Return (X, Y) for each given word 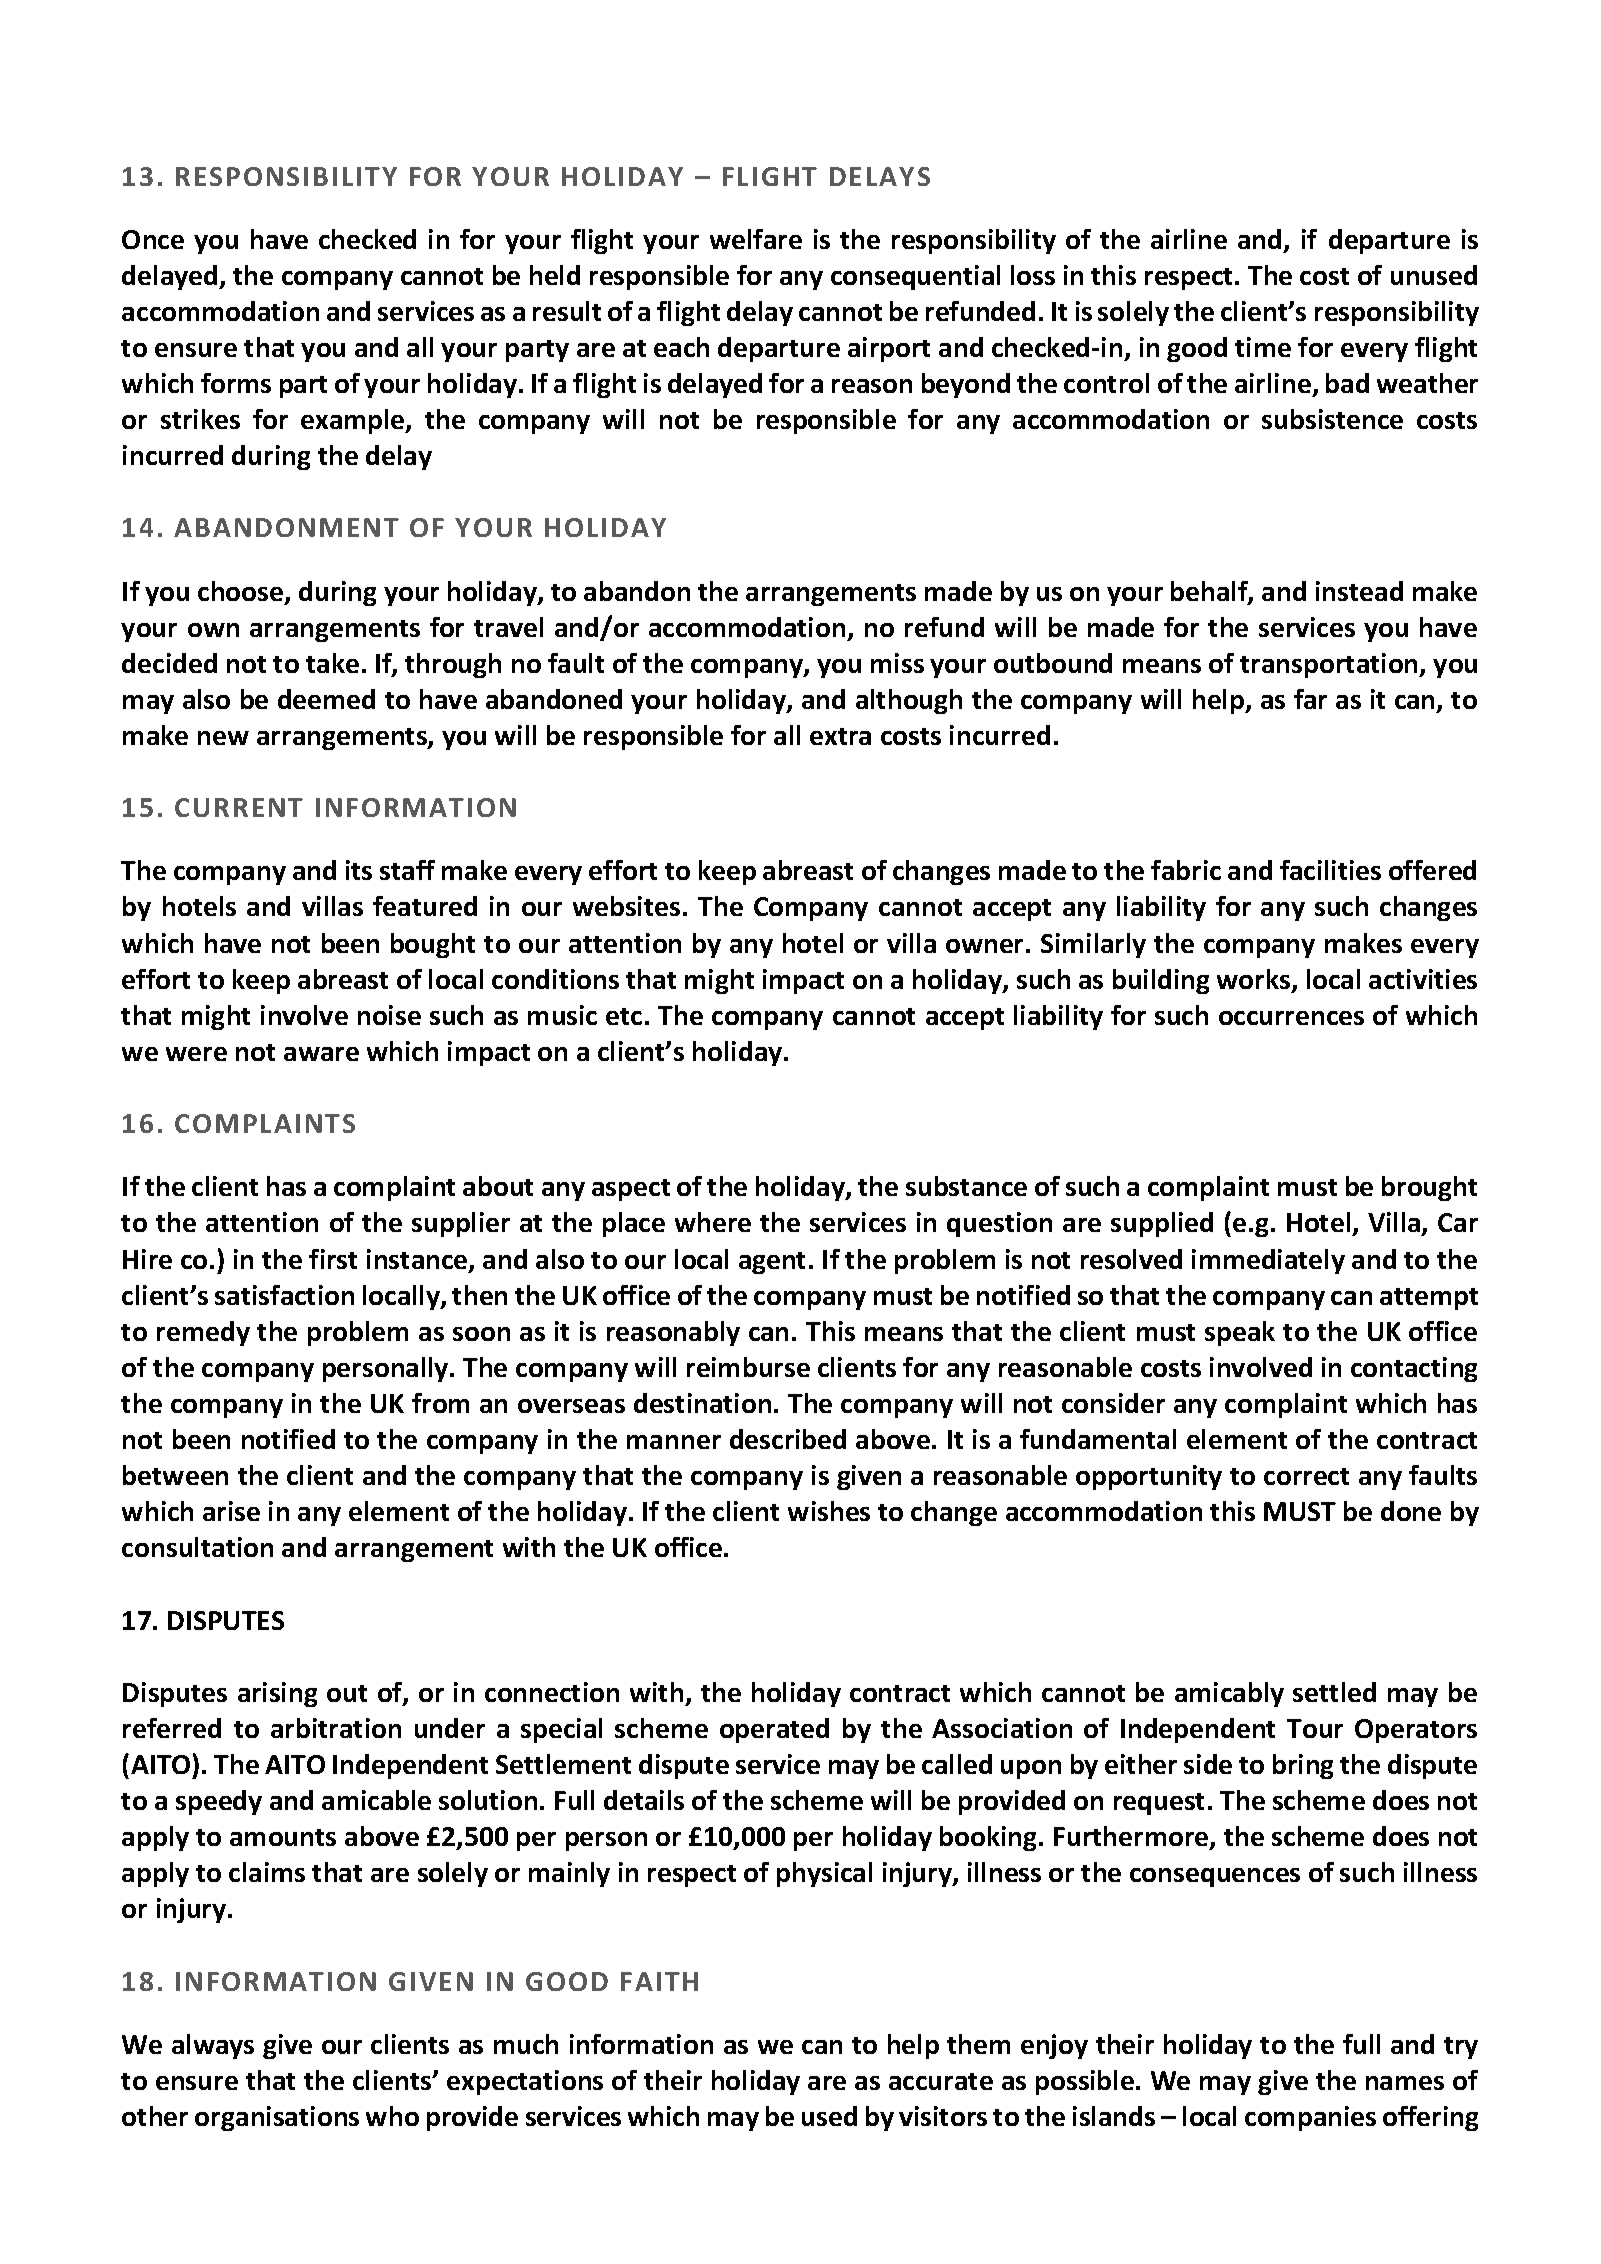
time (1263, 347)
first (333, 1259)
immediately (1268, 1261)
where (713, 1222)
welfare (756, 239)
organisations (277, 2118)
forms (236, 383)
